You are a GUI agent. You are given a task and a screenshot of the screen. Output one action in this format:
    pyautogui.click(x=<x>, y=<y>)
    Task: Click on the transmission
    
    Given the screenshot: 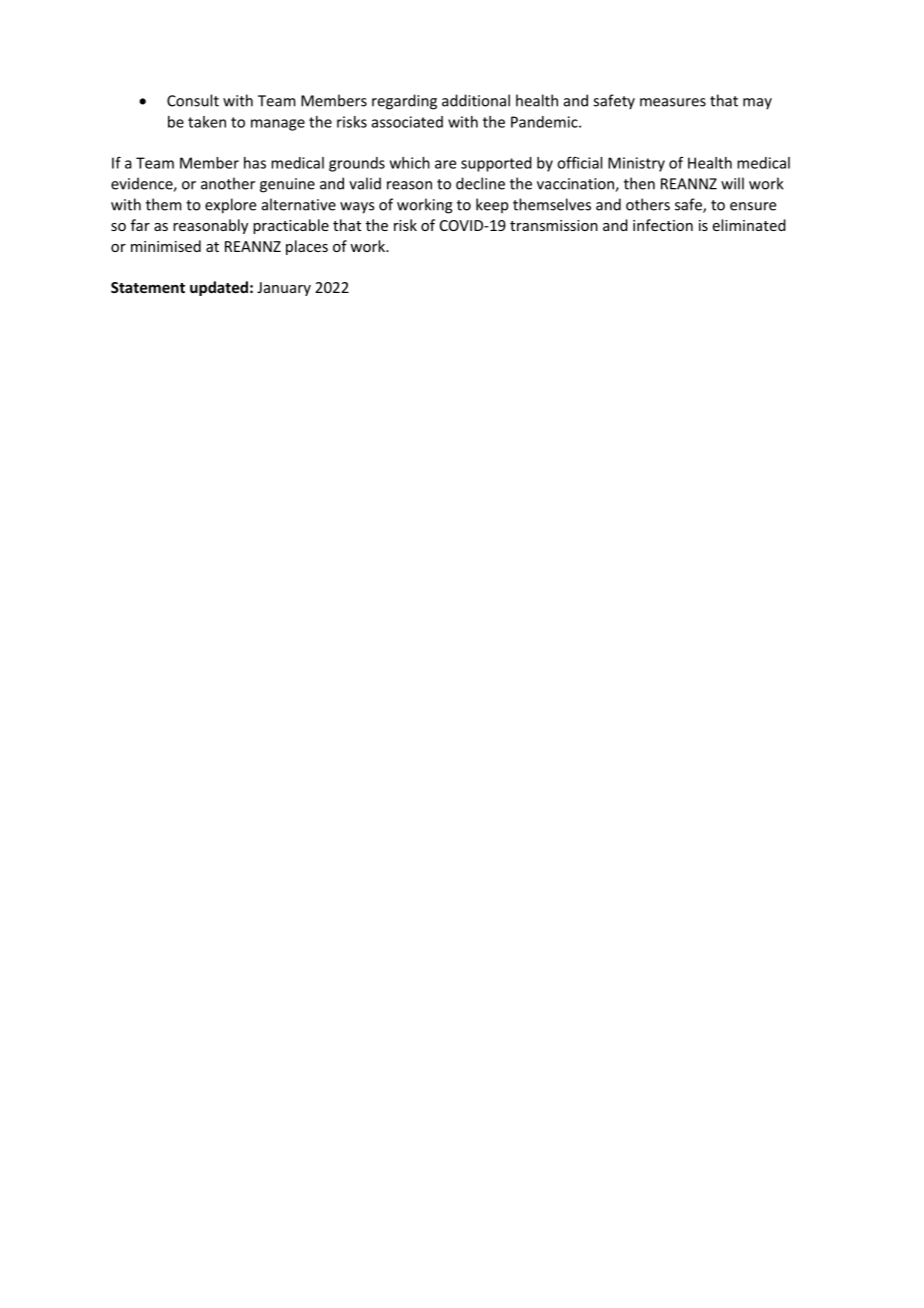 What is the action you would take?
    pyautogui.click(x=554, y=225)
